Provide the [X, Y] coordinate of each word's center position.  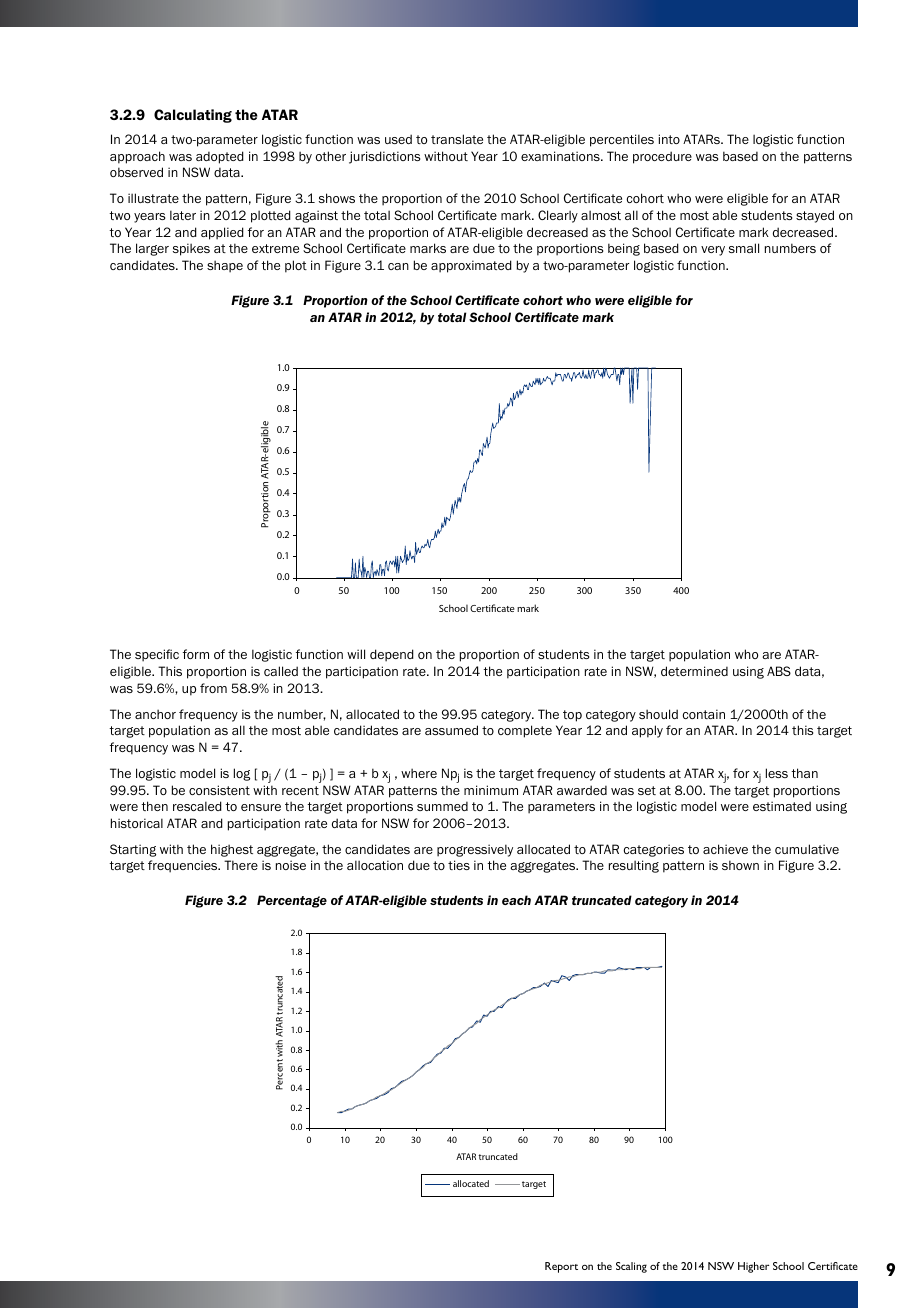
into [669, 139]
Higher [753, 1267]
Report [561, 1267]
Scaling [631, 1267]
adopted [220, 157]
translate [457, 139]
